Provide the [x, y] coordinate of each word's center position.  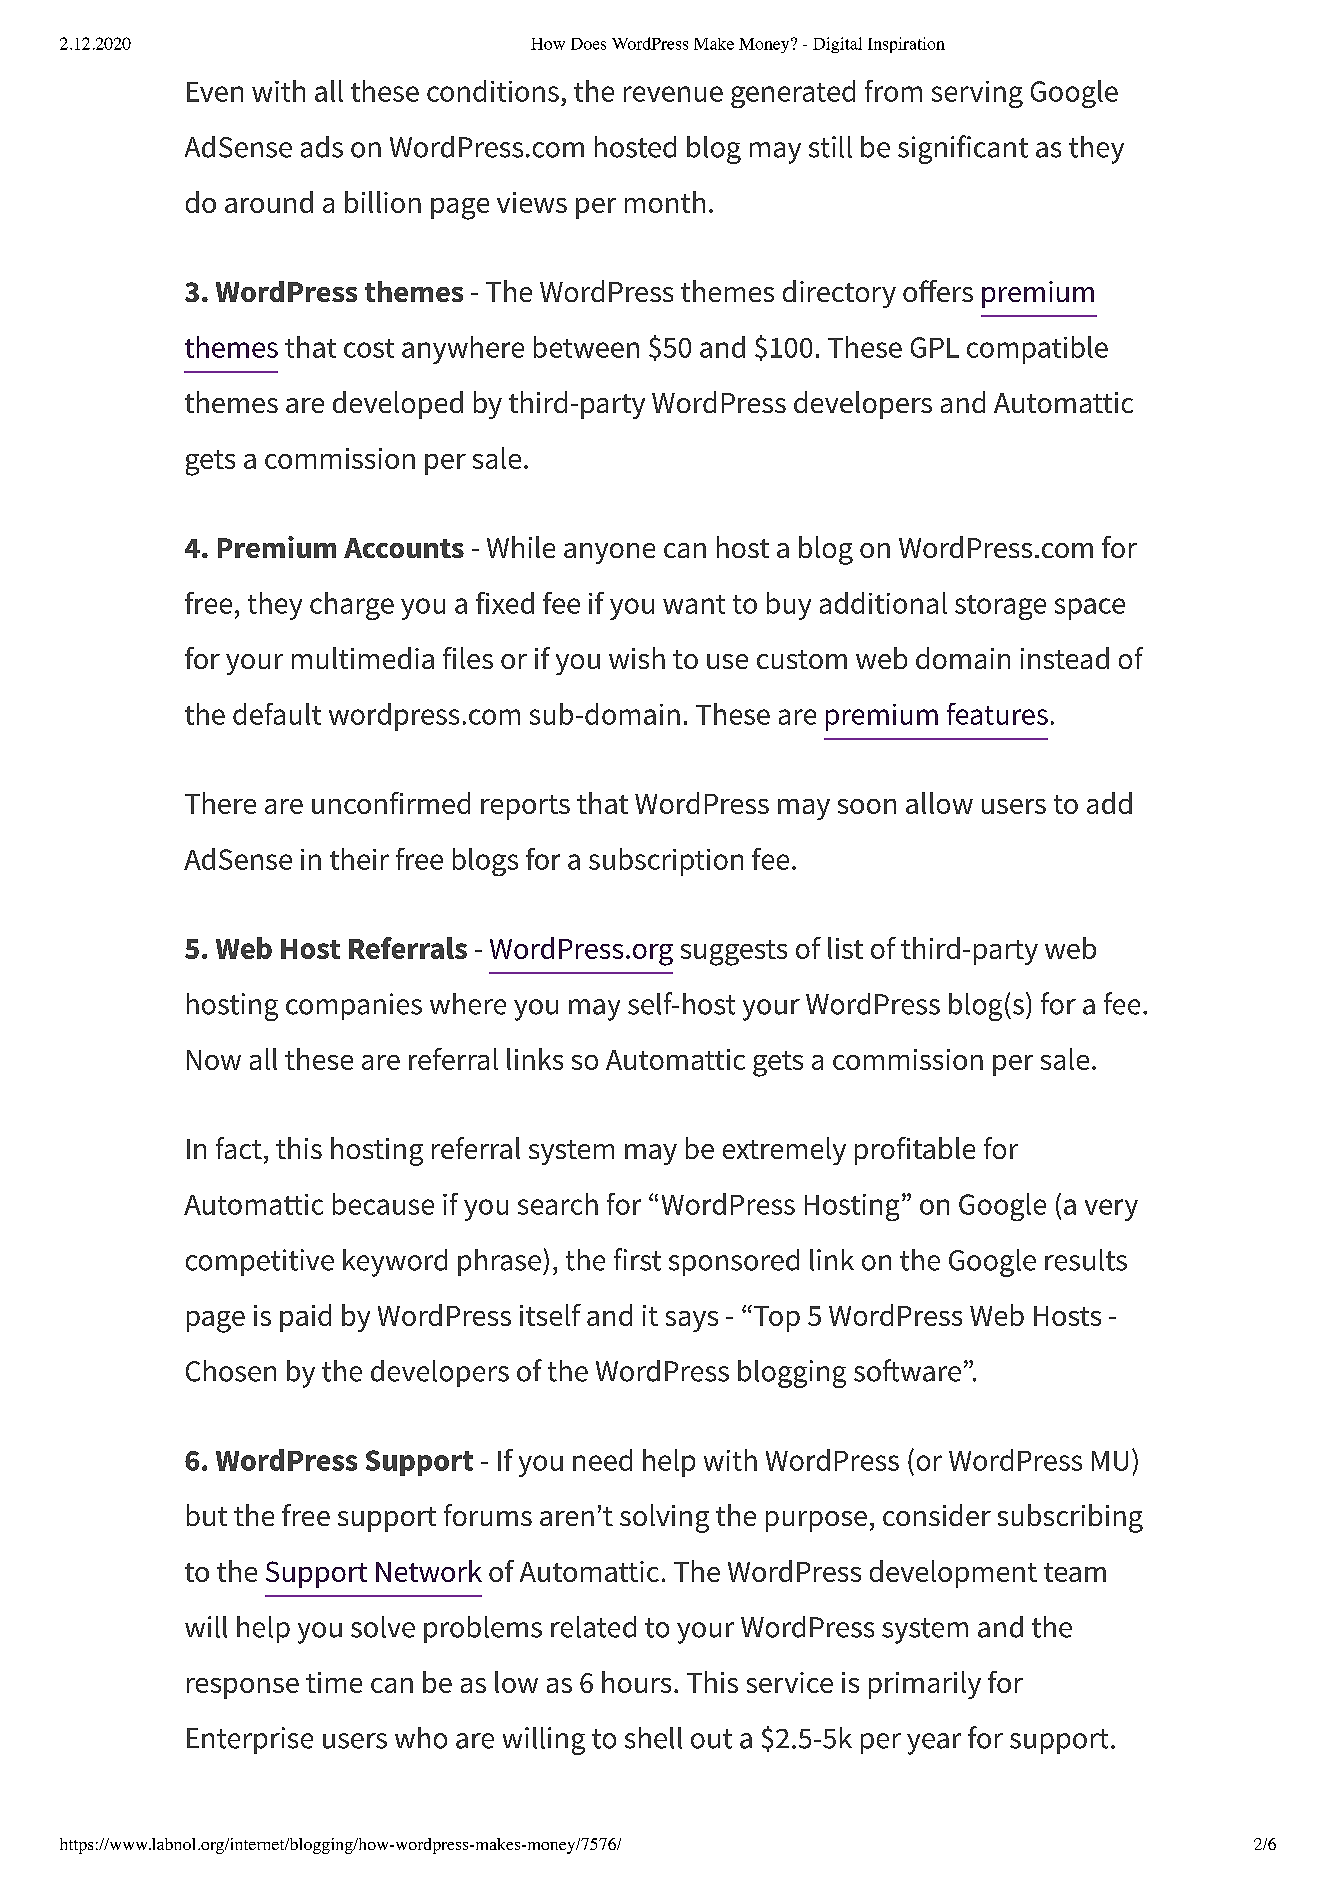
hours [636, 1682]
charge [352, 606]
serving [977, 94]
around [269, 202]
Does [588, 44]
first [637, 1259]
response [243, 1688]
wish [637, 658]
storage [1000, 607]
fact [239, 1148]
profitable [915, 1151]
